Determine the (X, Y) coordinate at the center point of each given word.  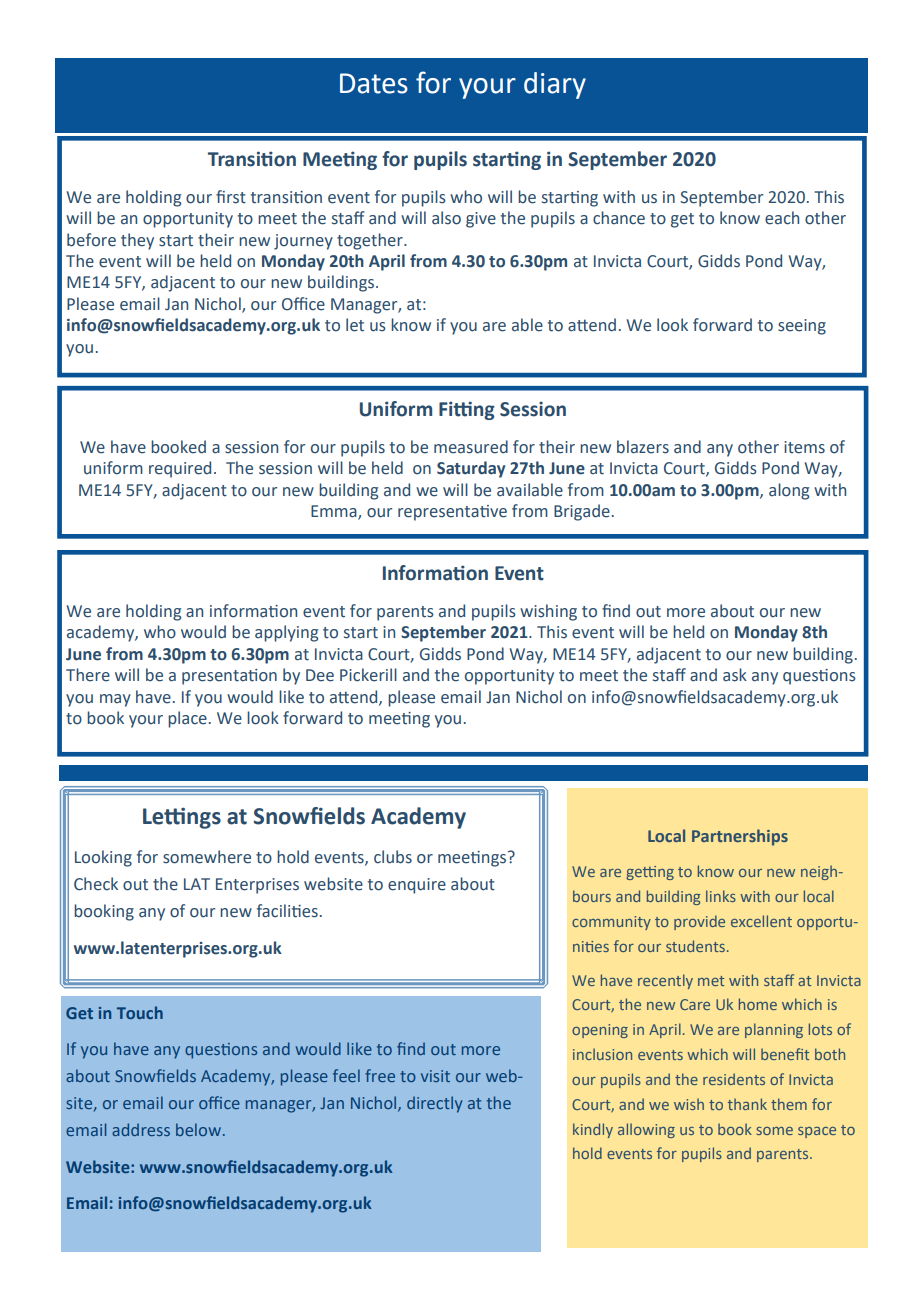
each (782, 218)
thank (747, 1104)
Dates (374, 83)
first (231, 197)
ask (735, 675)
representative (452, 513)
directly (434, 1104)
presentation (229, 677)
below (198, 1129)
